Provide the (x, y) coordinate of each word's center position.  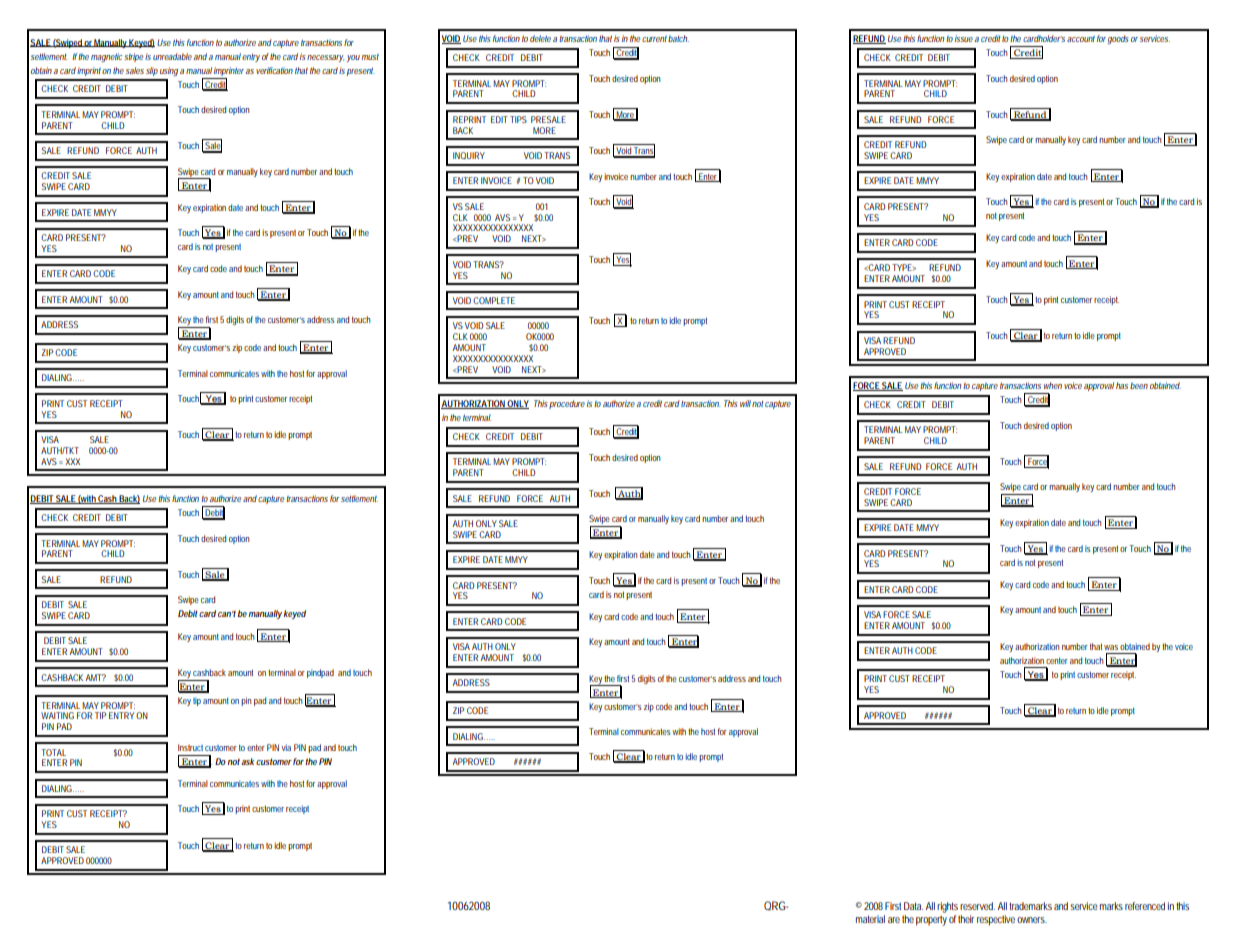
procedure (567, 404)
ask (248, 761)
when (1053, 385)
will (745, 403)
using (169, 71)
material (870, 919)
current (654, 39)
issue (964, 38)
